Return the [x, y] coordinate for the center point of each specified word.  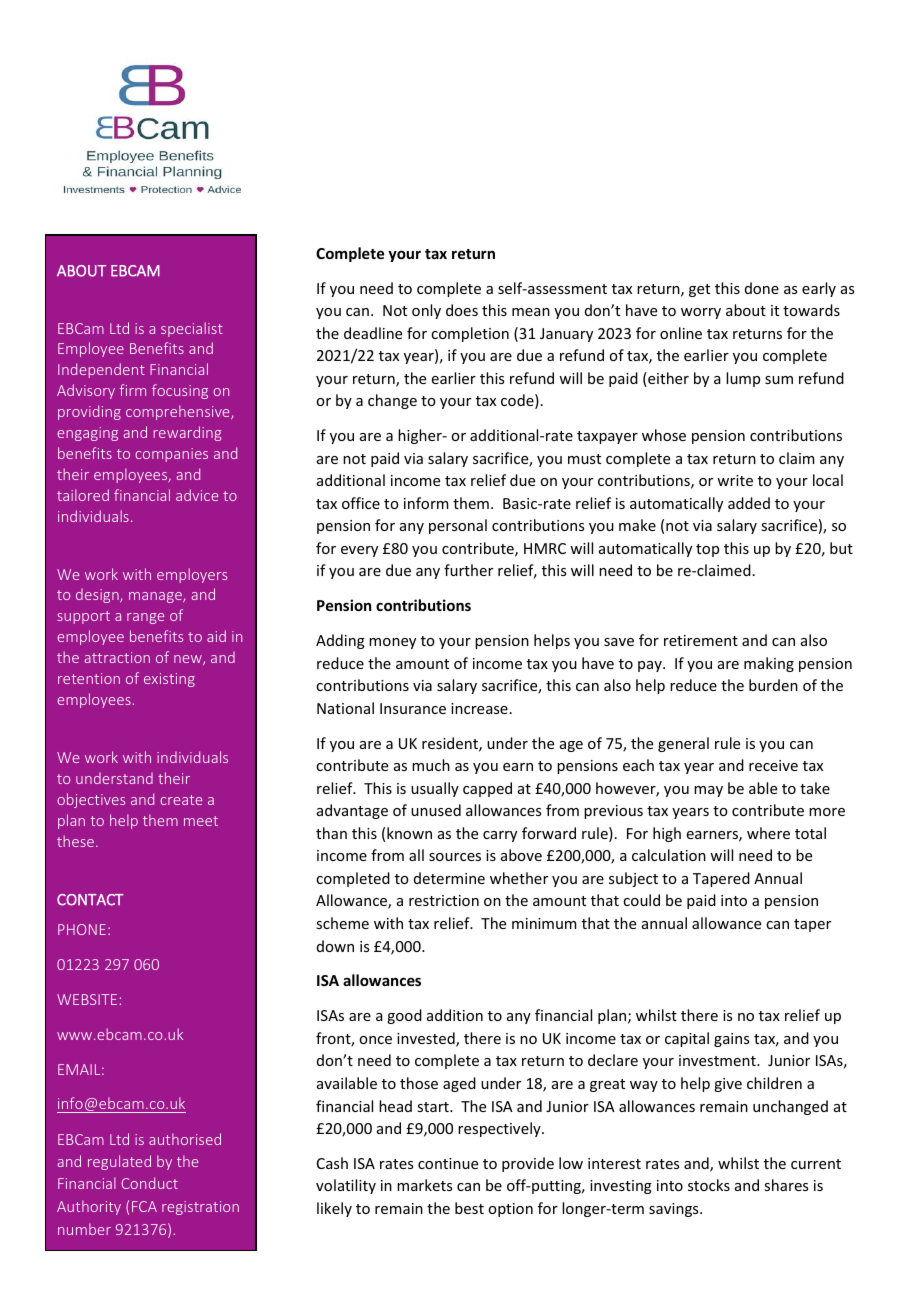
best [469, 1208]
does [462, 310]
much [431, 765]
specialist [192, 329]
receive [773, 765]
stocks [709, 1185]
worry [701, 313]
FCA [144, 1206]
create [181, 800]
